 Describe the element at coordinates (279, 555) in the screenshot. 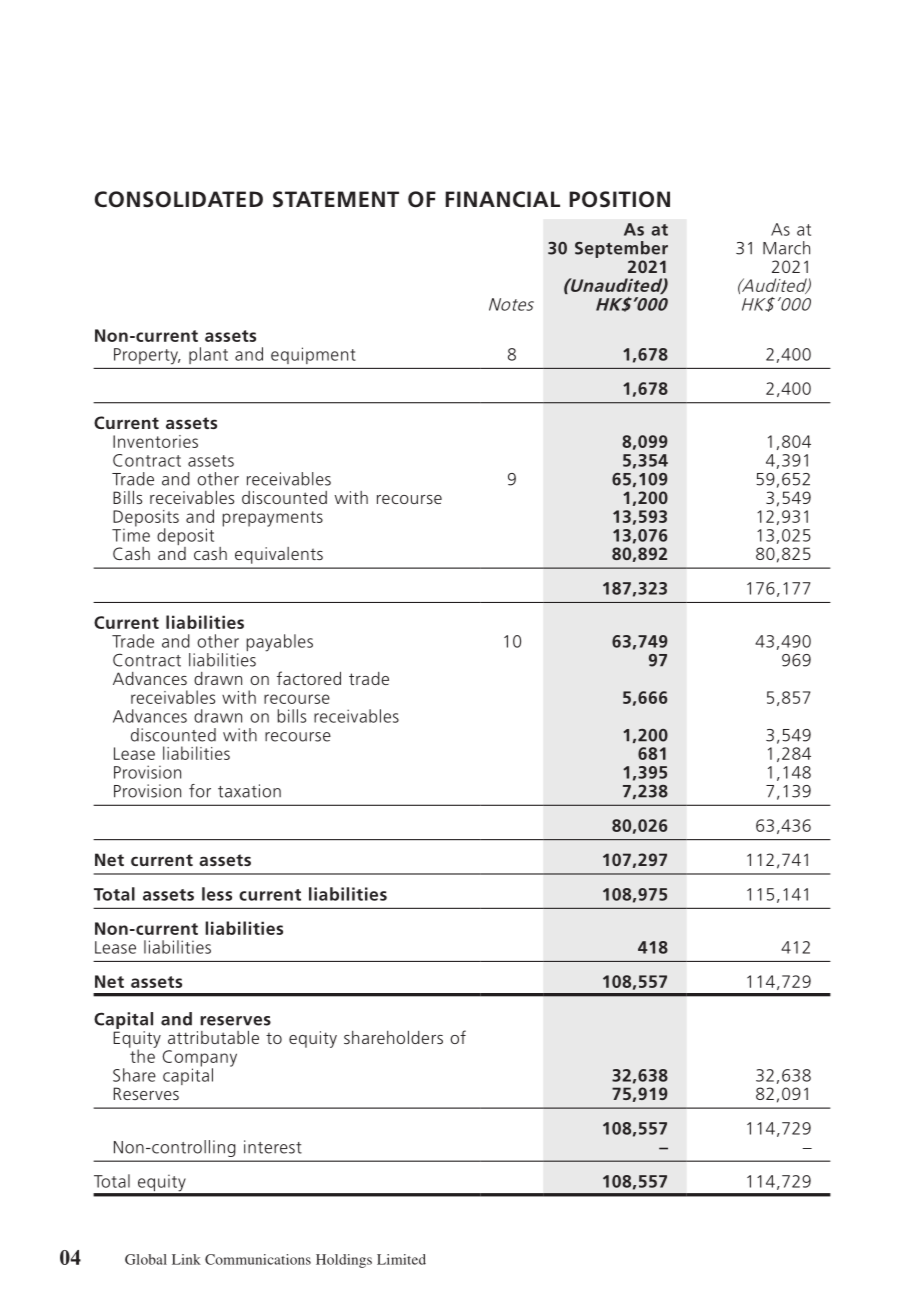

I see `equivalents` at that location.
